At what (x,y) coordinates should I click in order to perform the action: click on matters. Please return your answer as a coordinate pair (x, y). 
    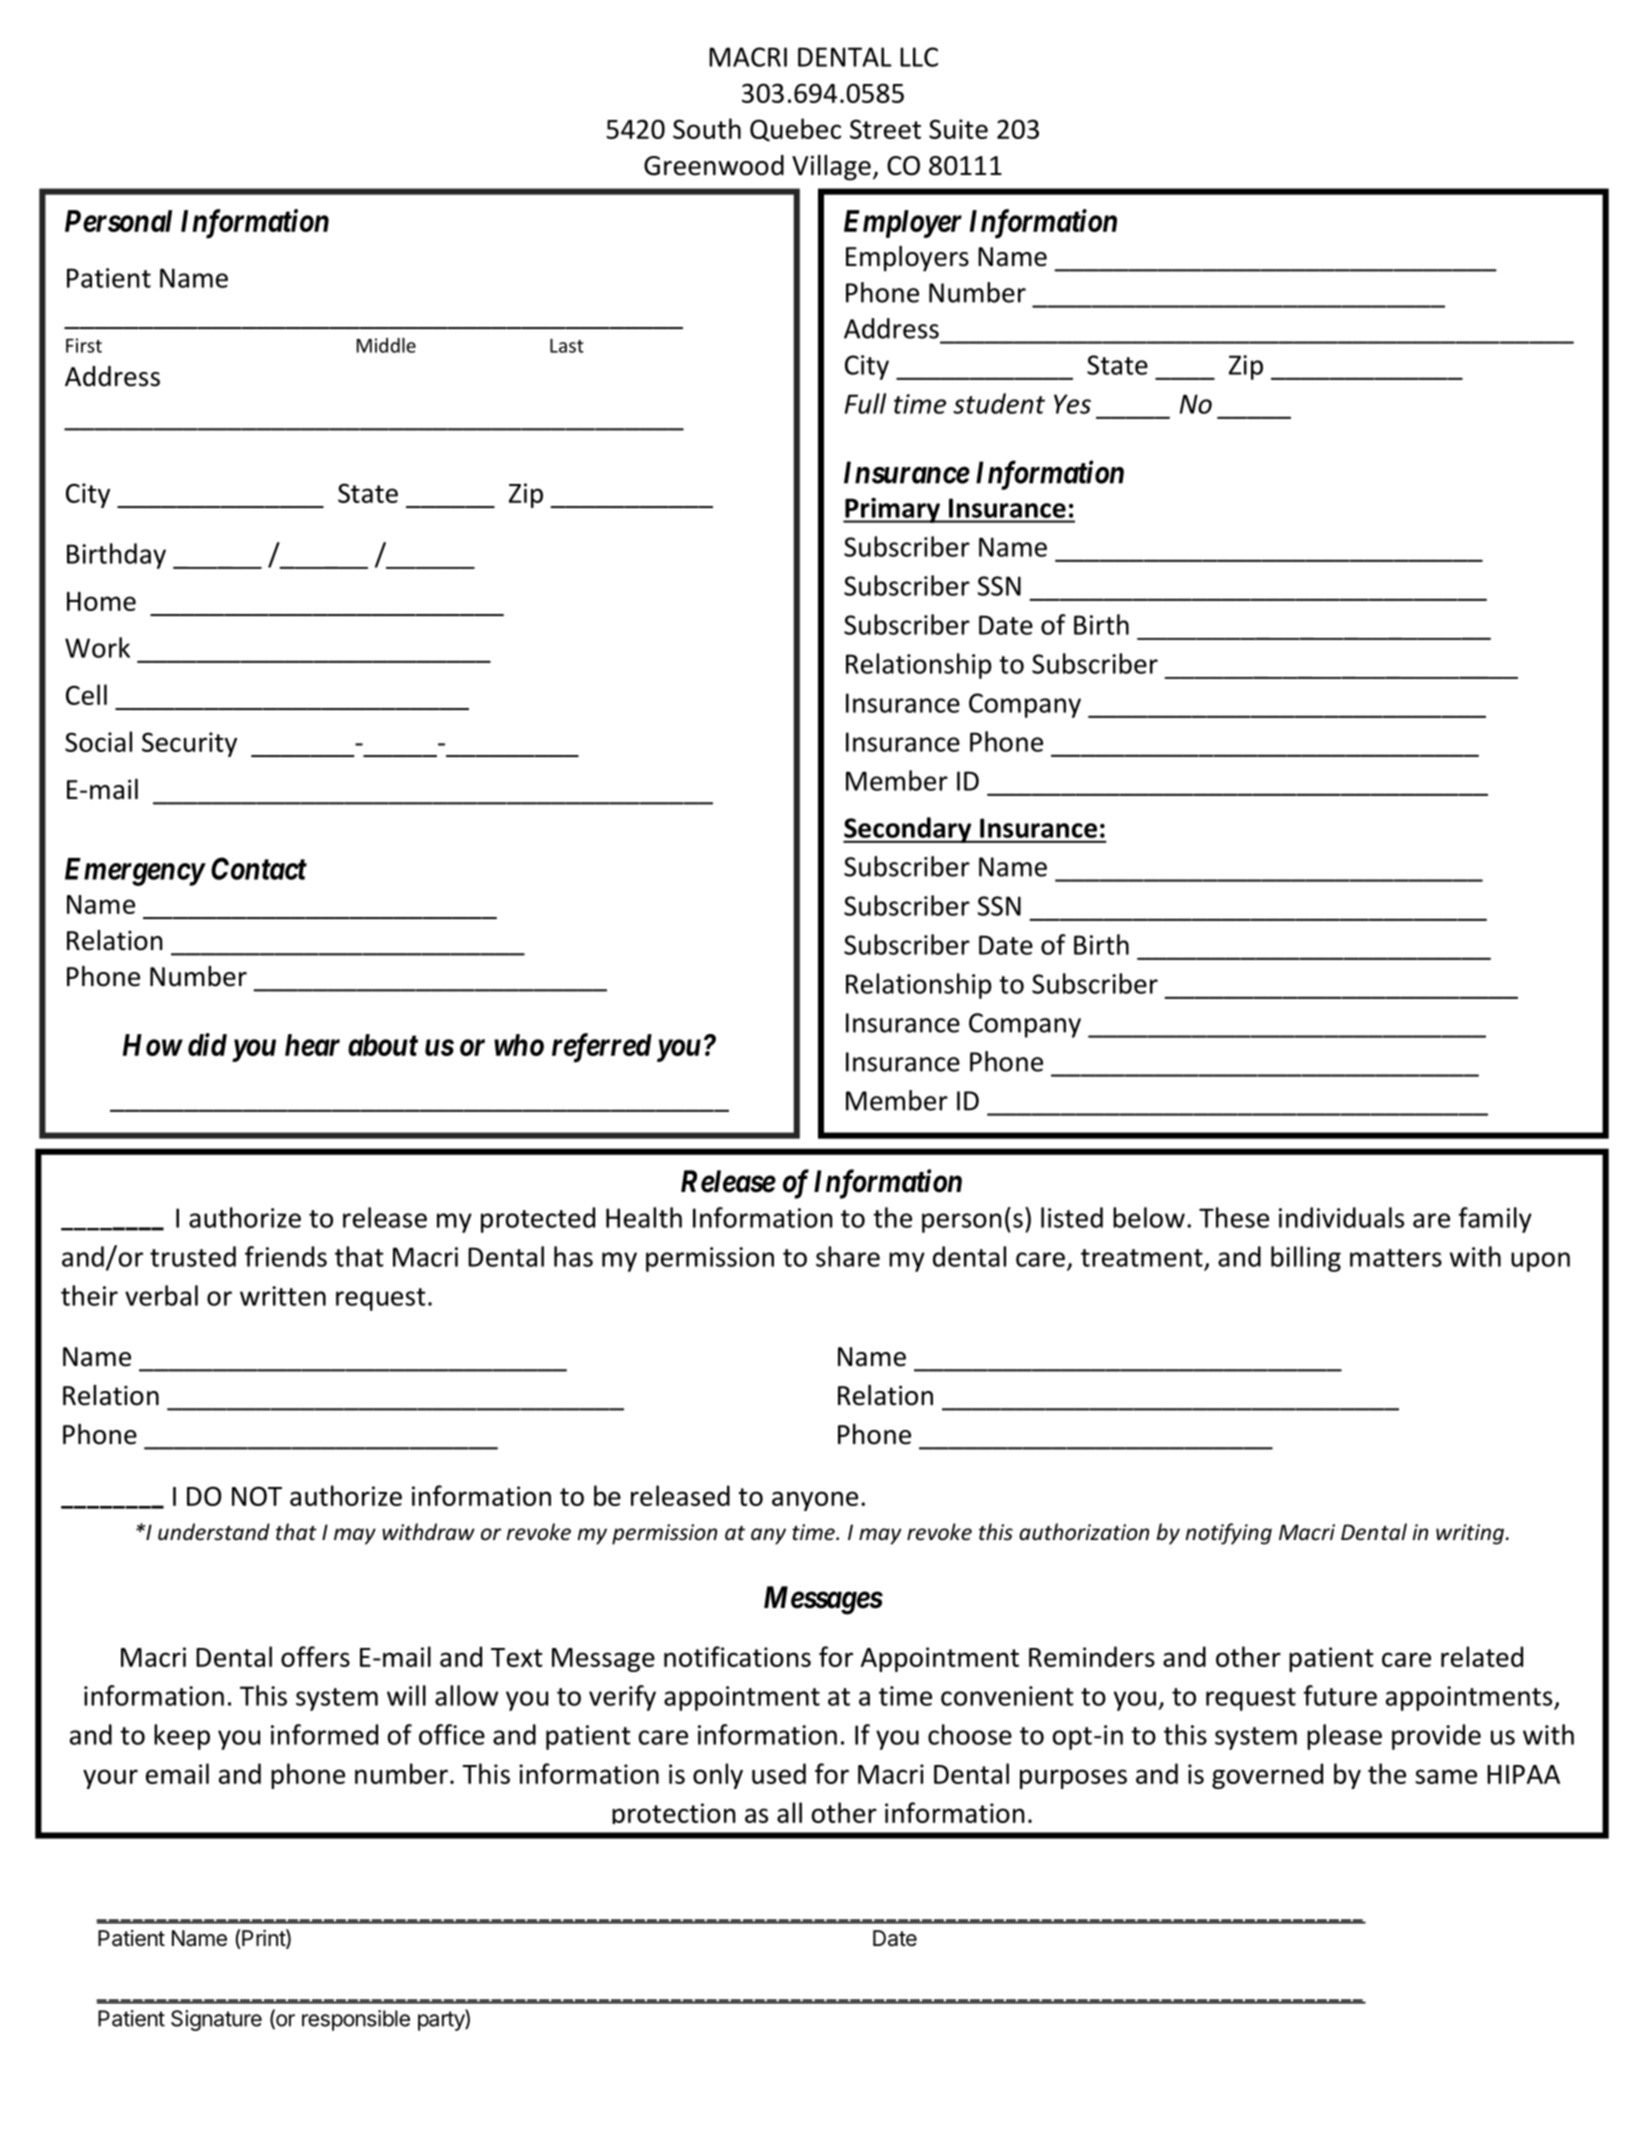
    Looking at the image, I should click on (1396, 1258).
